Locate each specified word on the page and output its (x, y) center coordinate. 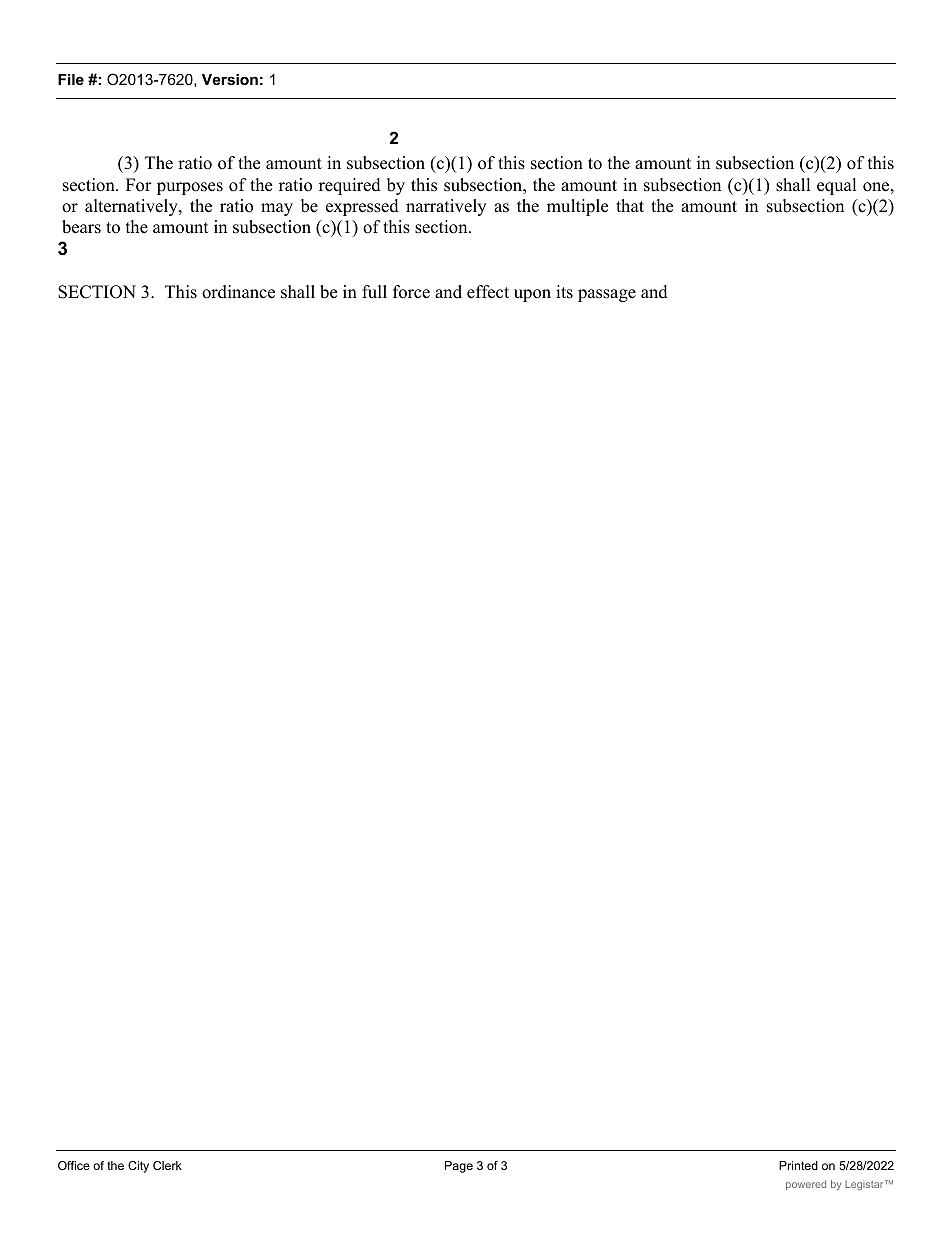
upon (532, 295)
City (138, 1167)
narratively (446, 207)
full (374, 292)
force (411, 292)
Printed (798, 1165)
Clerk (167, 1165)
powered (806, 1185)
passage (607, 295)
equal (837, 186)
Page (459, 1167)
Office (74, 1165)
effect (488, 292)
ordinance (238, 292)
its (564, 292)
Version (230, 79)
